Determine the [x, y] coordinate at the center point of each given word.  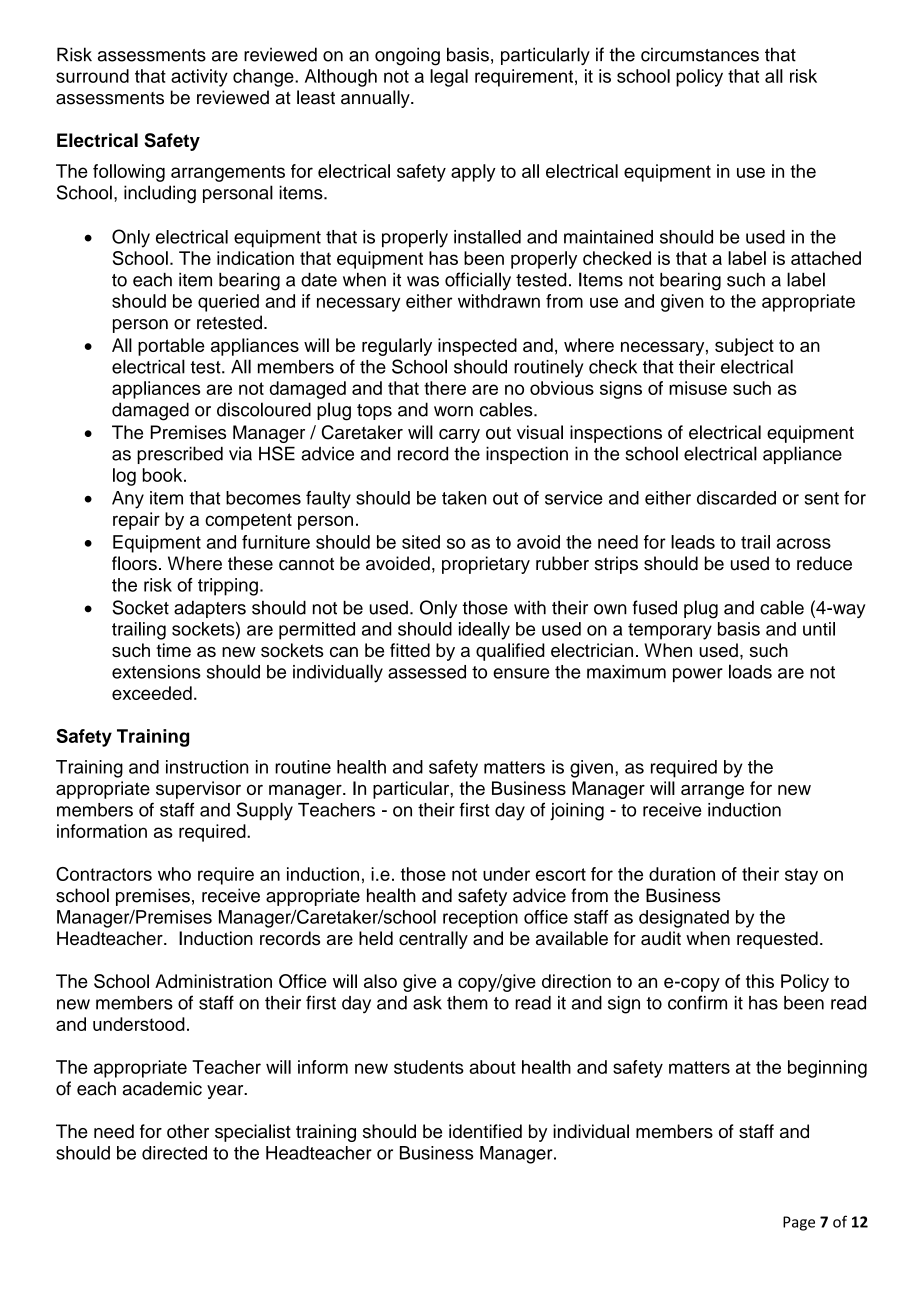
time [173, 650]
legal [449, 78]
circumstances [700, 54]
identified [485, 1131]
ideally [484, 631]
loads [750, 671]
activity [199, 78]
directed [174, 1153]
